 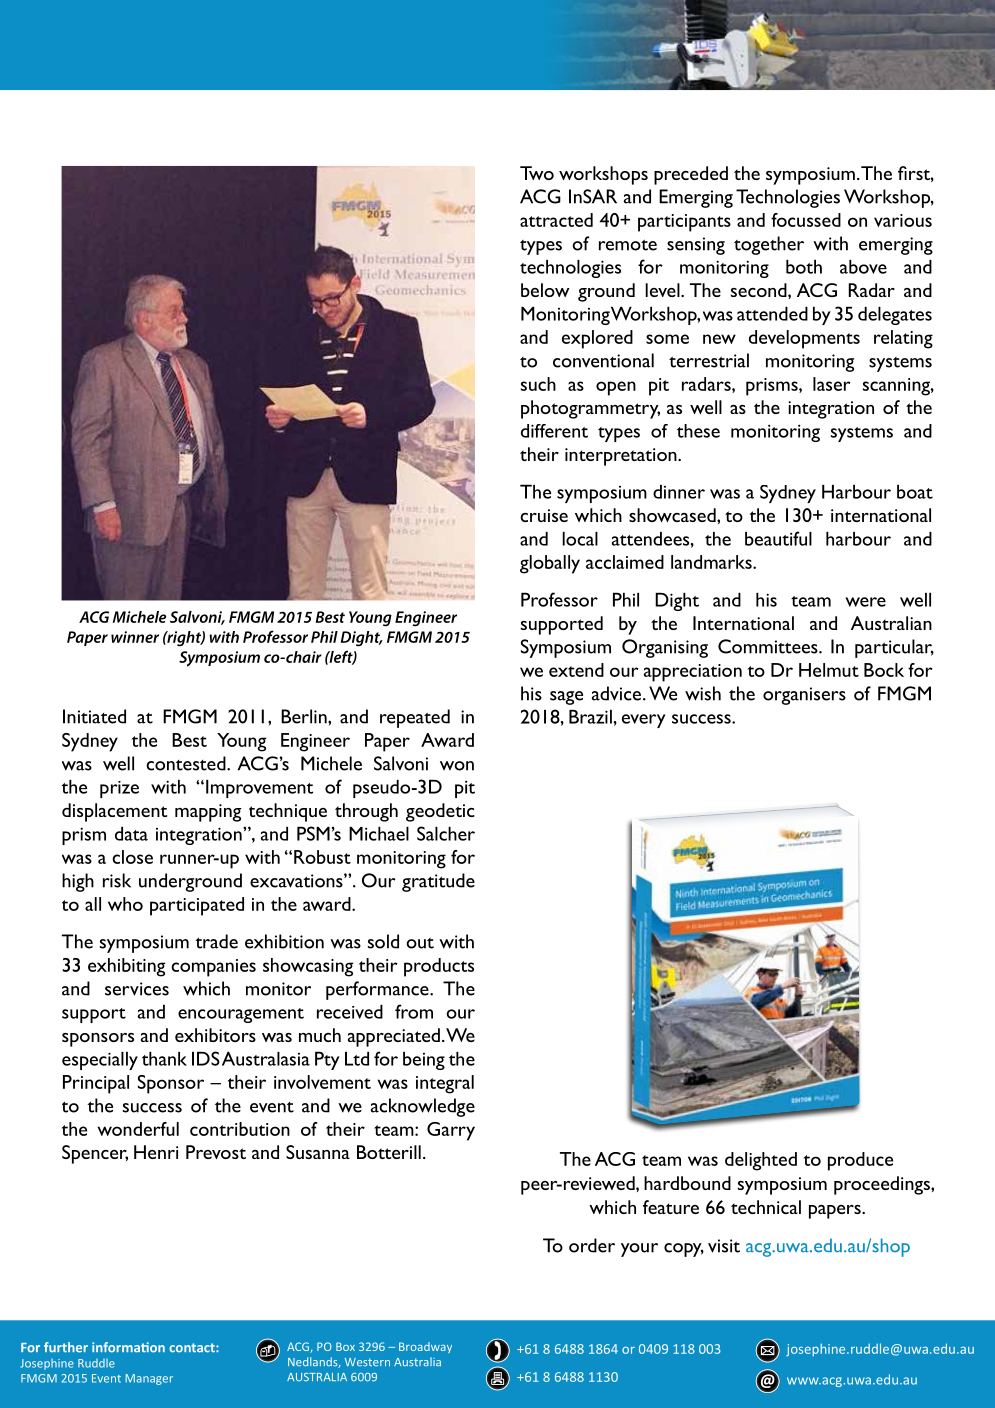 What do you see at coordinates (193, 1348) in the document?
I see `contact` at bounding box center [193, 1348].
